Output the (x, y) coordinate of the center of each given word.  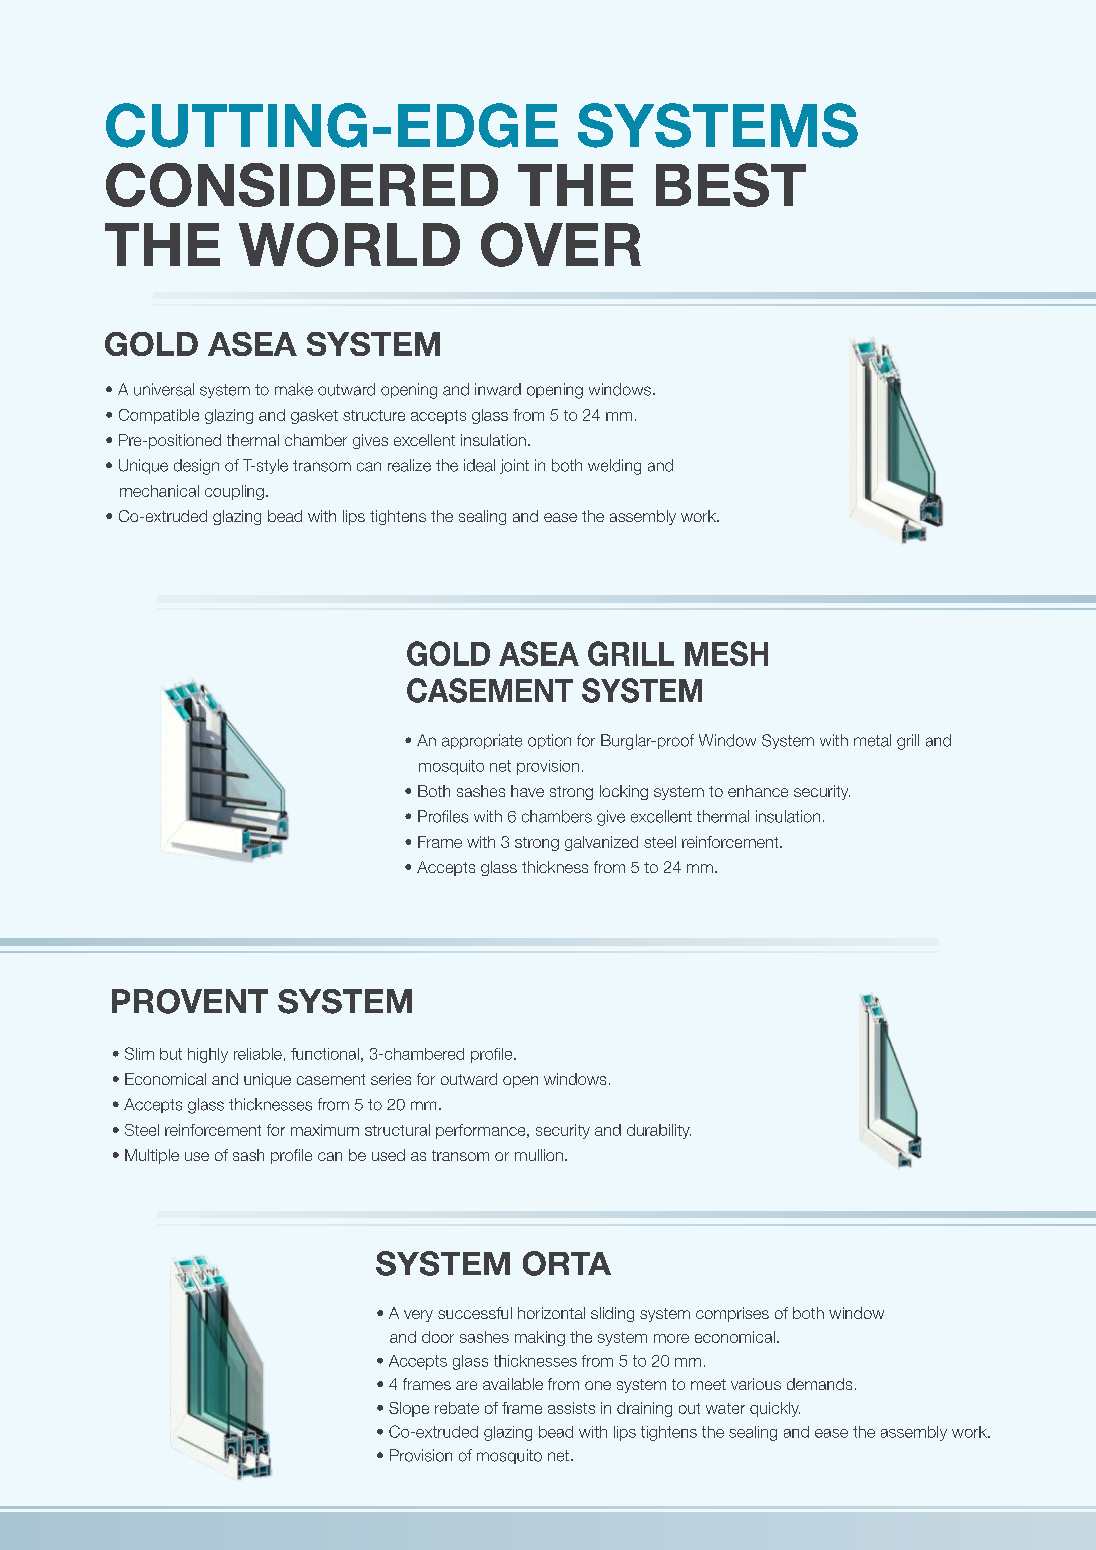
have (527, 791)
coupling (234, 492)
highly (208, 1055)
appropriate (482, 741)
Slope (409, 1409)
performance (482, 1131)
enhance (758, 791)
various (756, 1384)
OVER (561, 244)
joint (514, 466)
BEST (731, 185)
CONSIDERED (302, 185)
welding (614, 467)
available (513, 1384)
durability (659, 1131)
